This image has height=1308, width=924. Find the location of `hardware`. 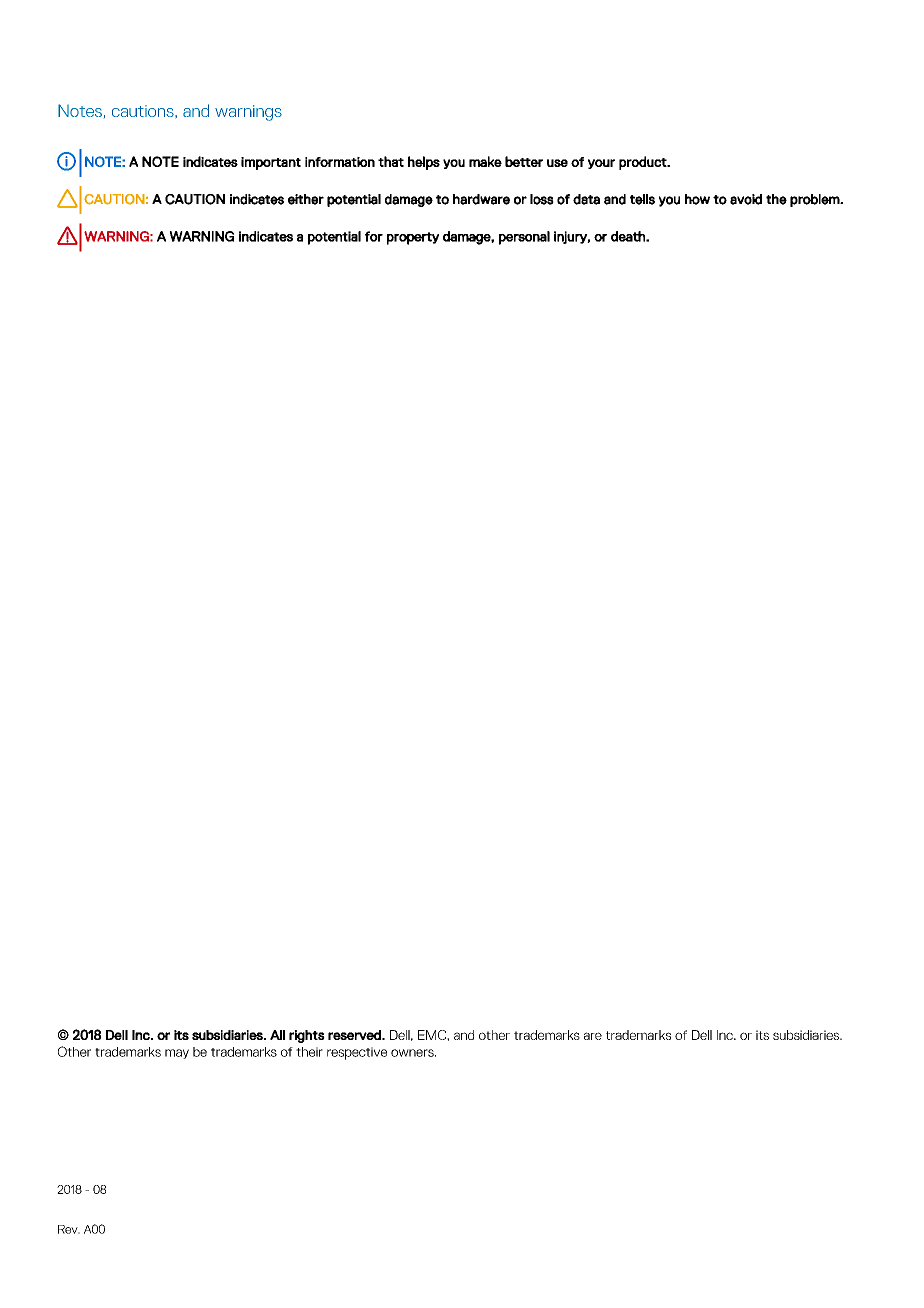

hardware is located at coordinates (481, 199).
